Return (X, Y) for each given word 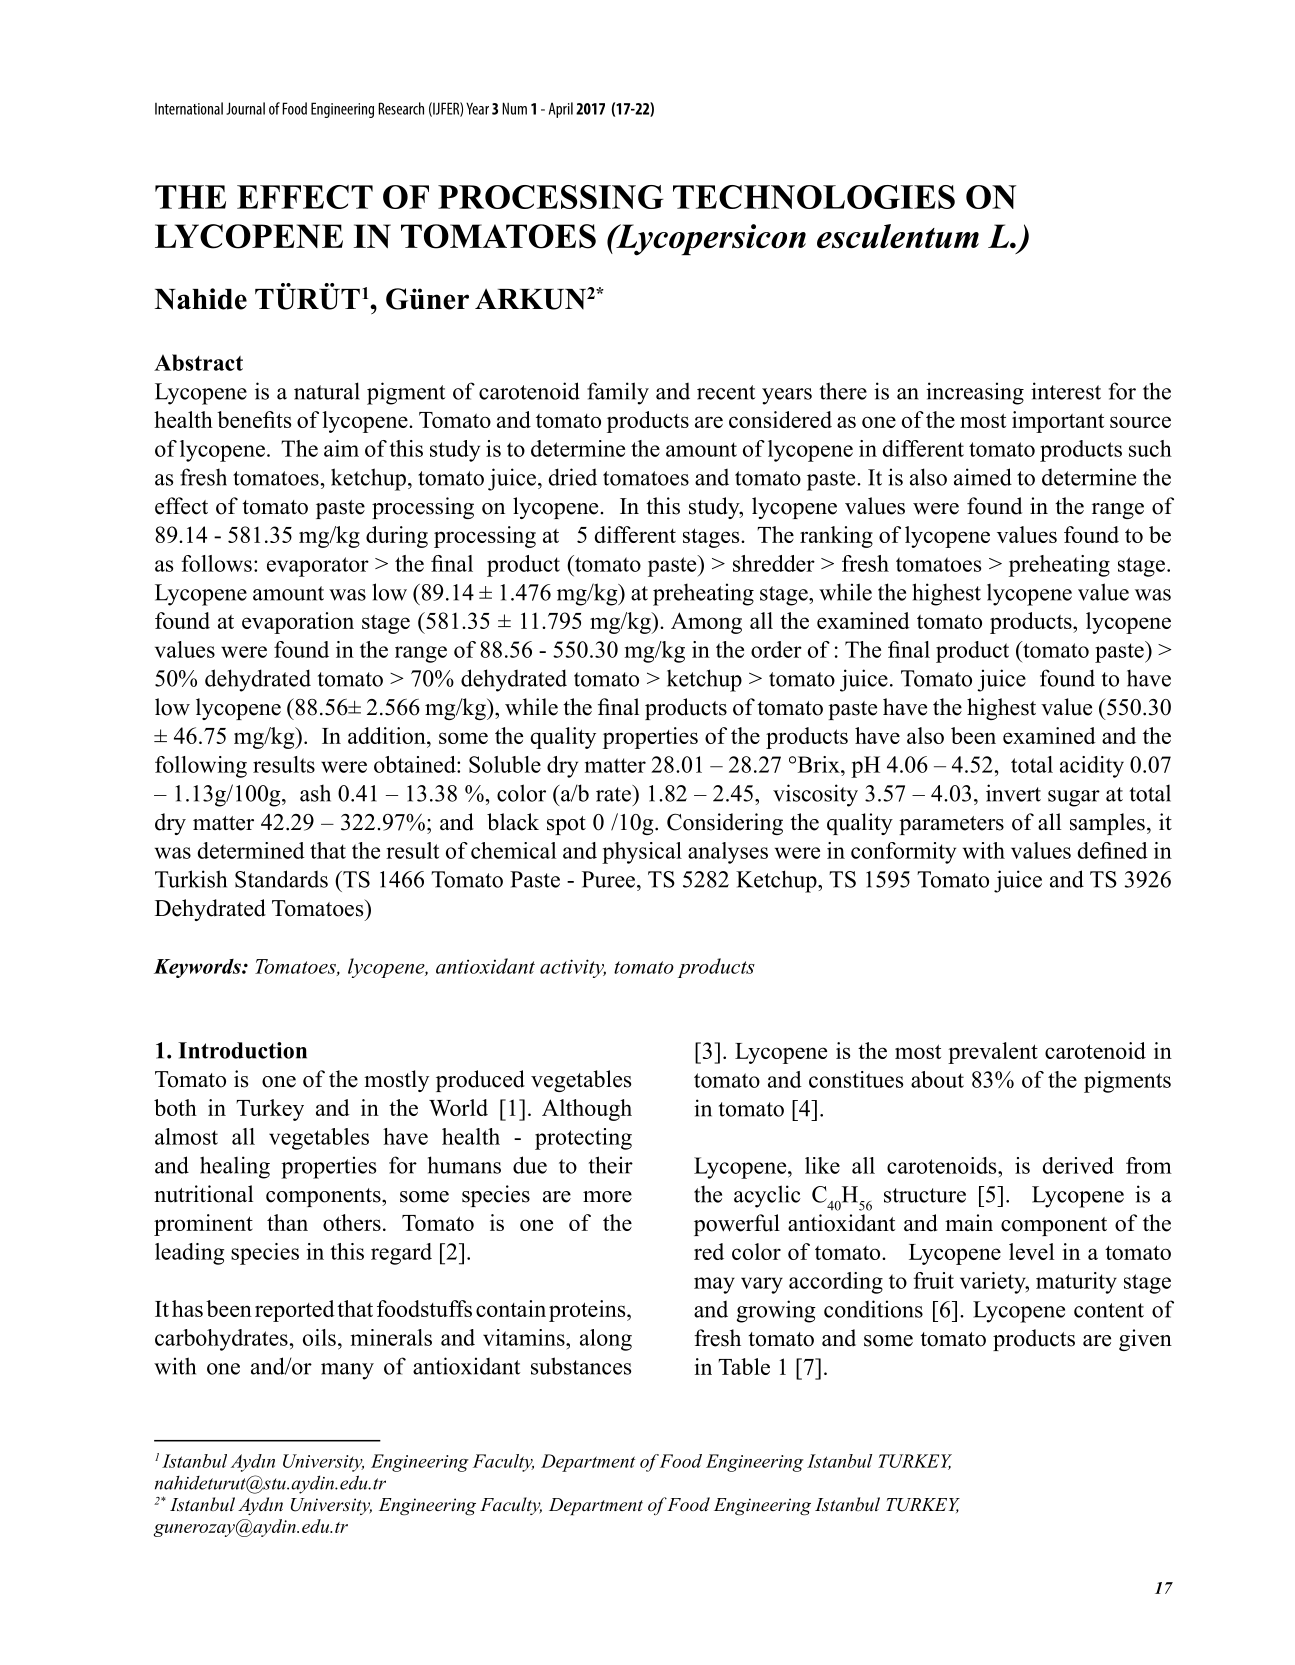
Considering (725, 824)
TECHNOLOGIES (814, 197)
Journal (245, 108)
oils (319, 1337)
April (561, 110)
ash (315, 793)
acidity (1092, 767)
